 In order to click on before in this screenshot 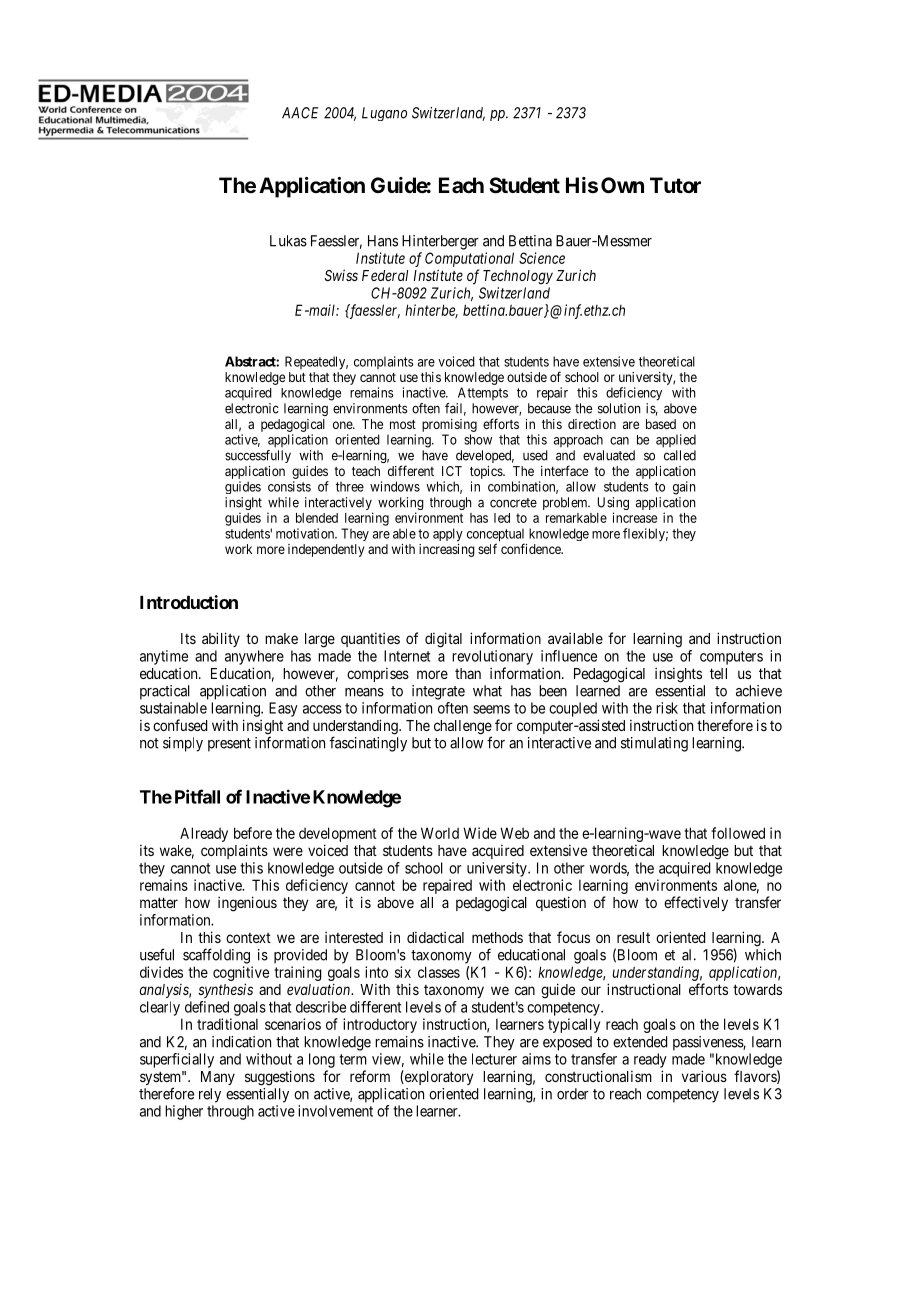, I will do `click(253, 833)`.
